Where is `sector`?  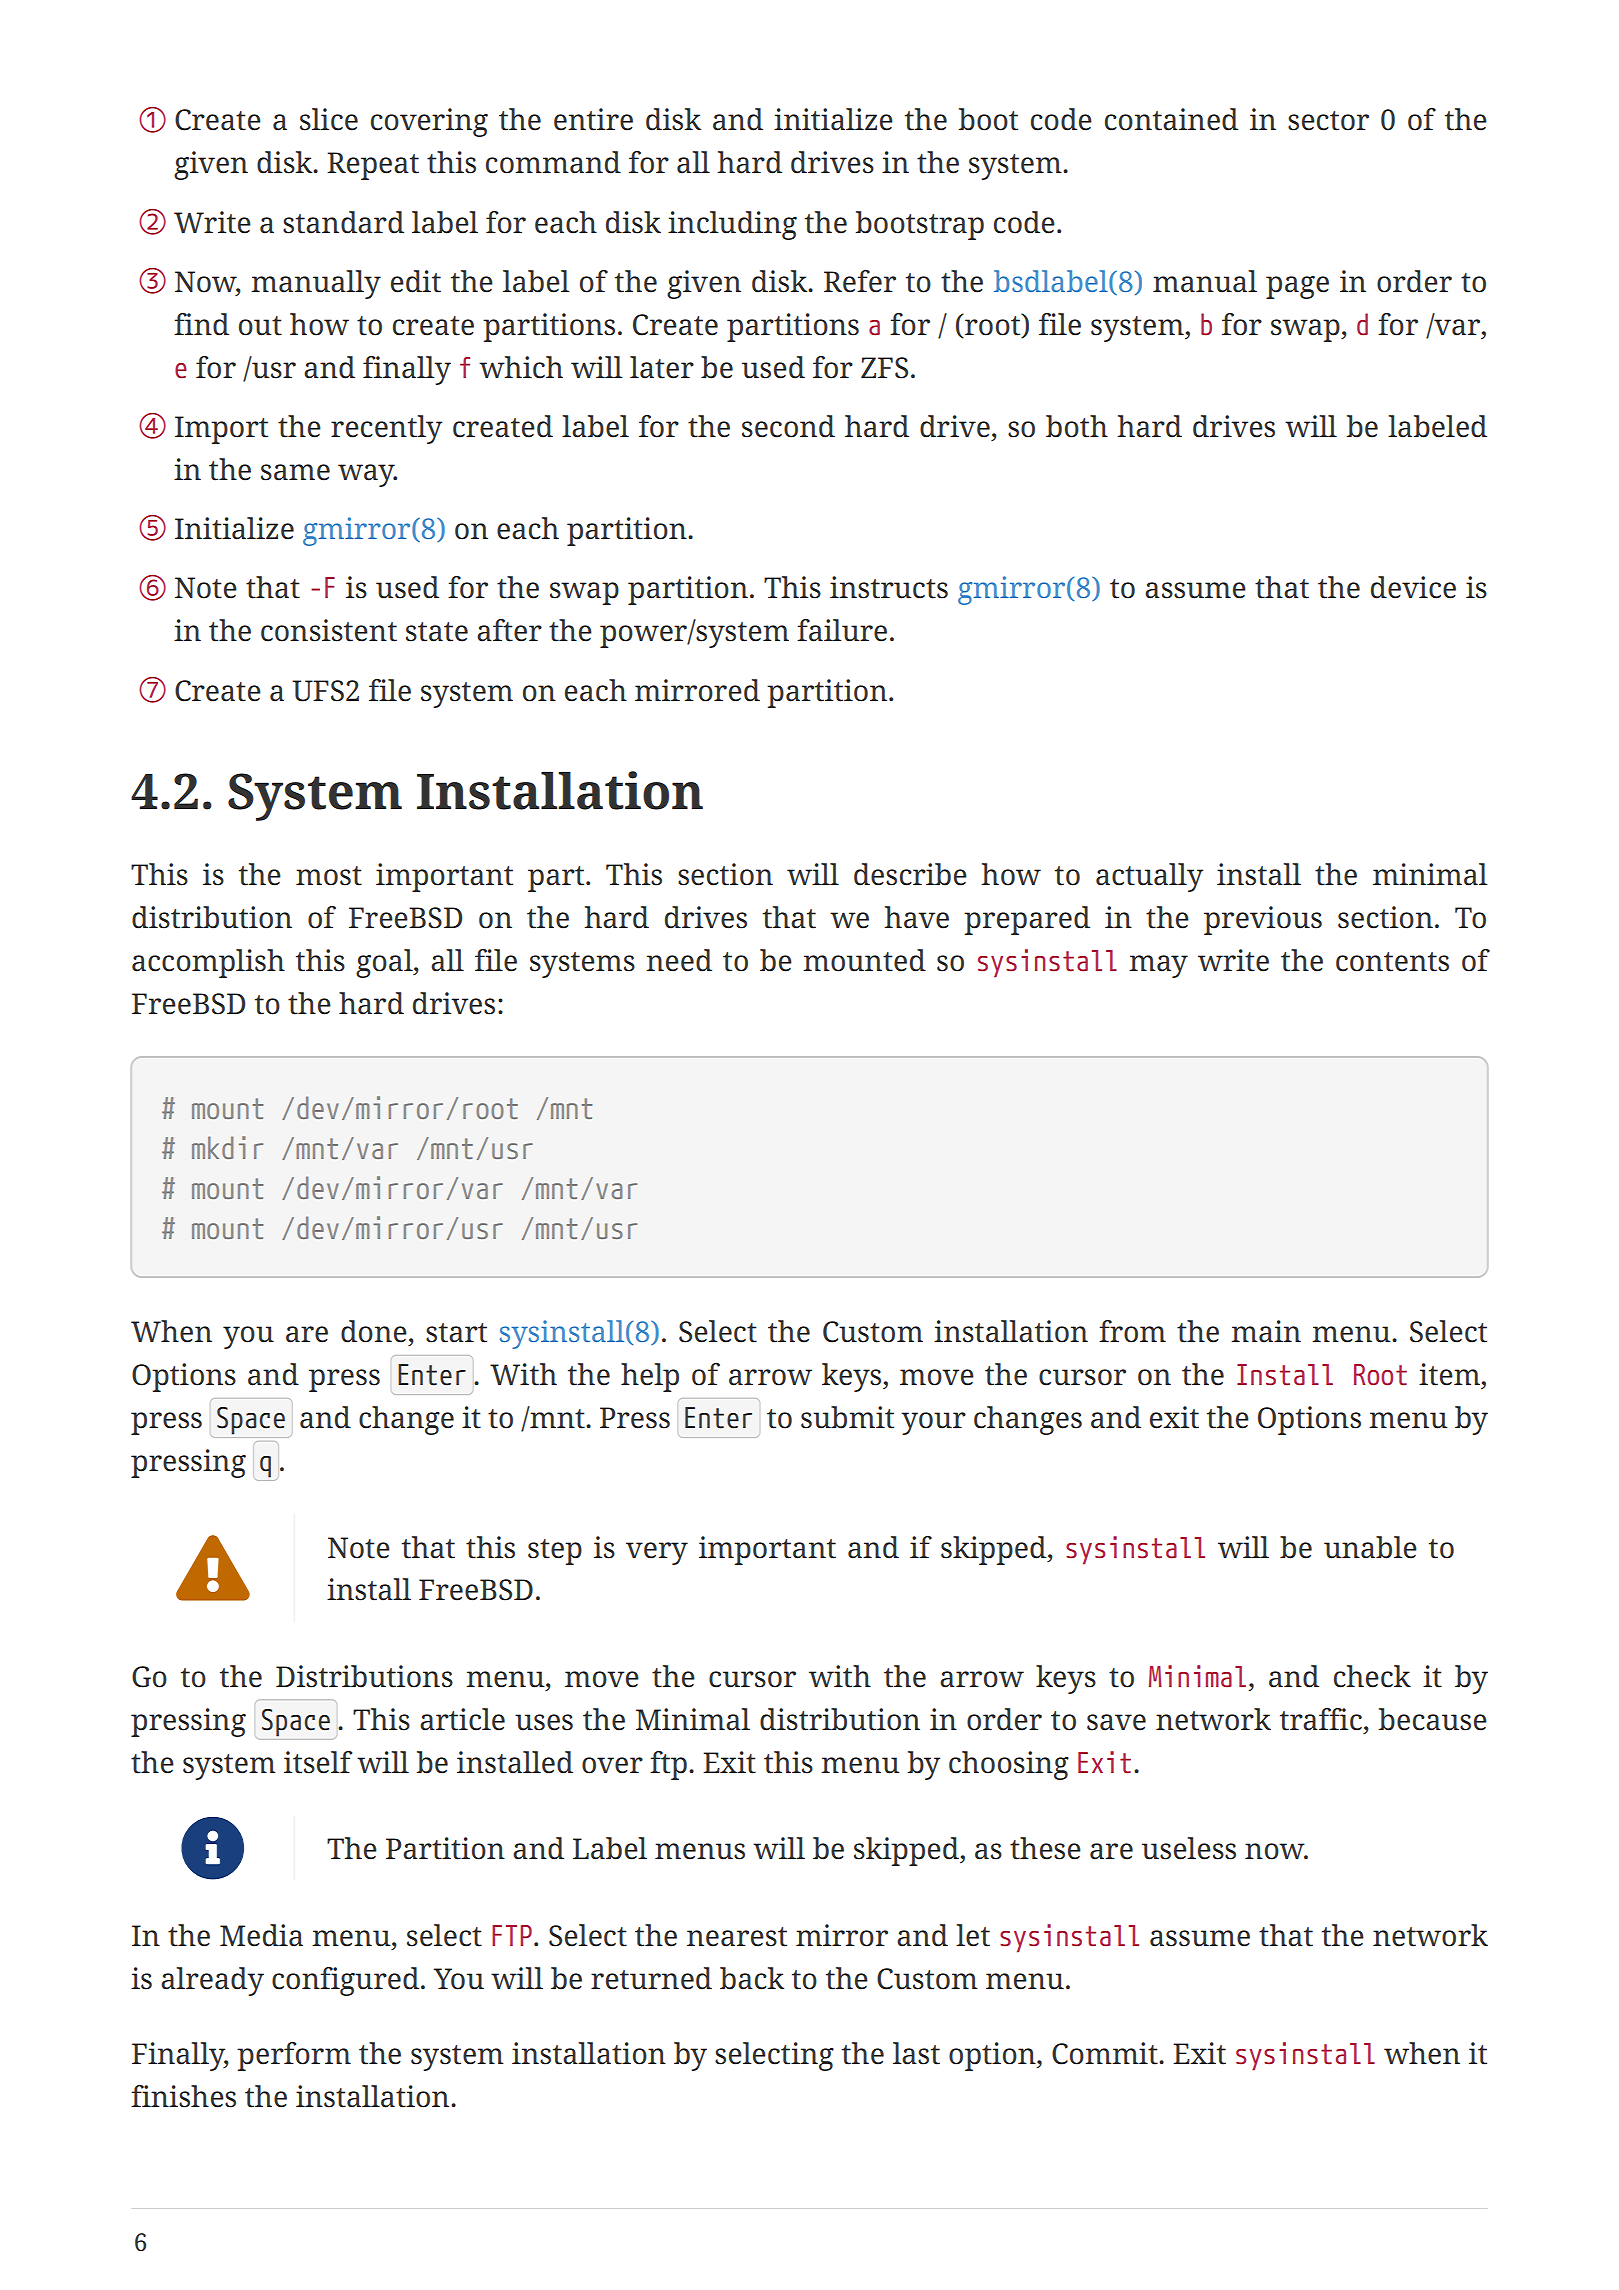
sector is located at coordinates (1328, 121).
